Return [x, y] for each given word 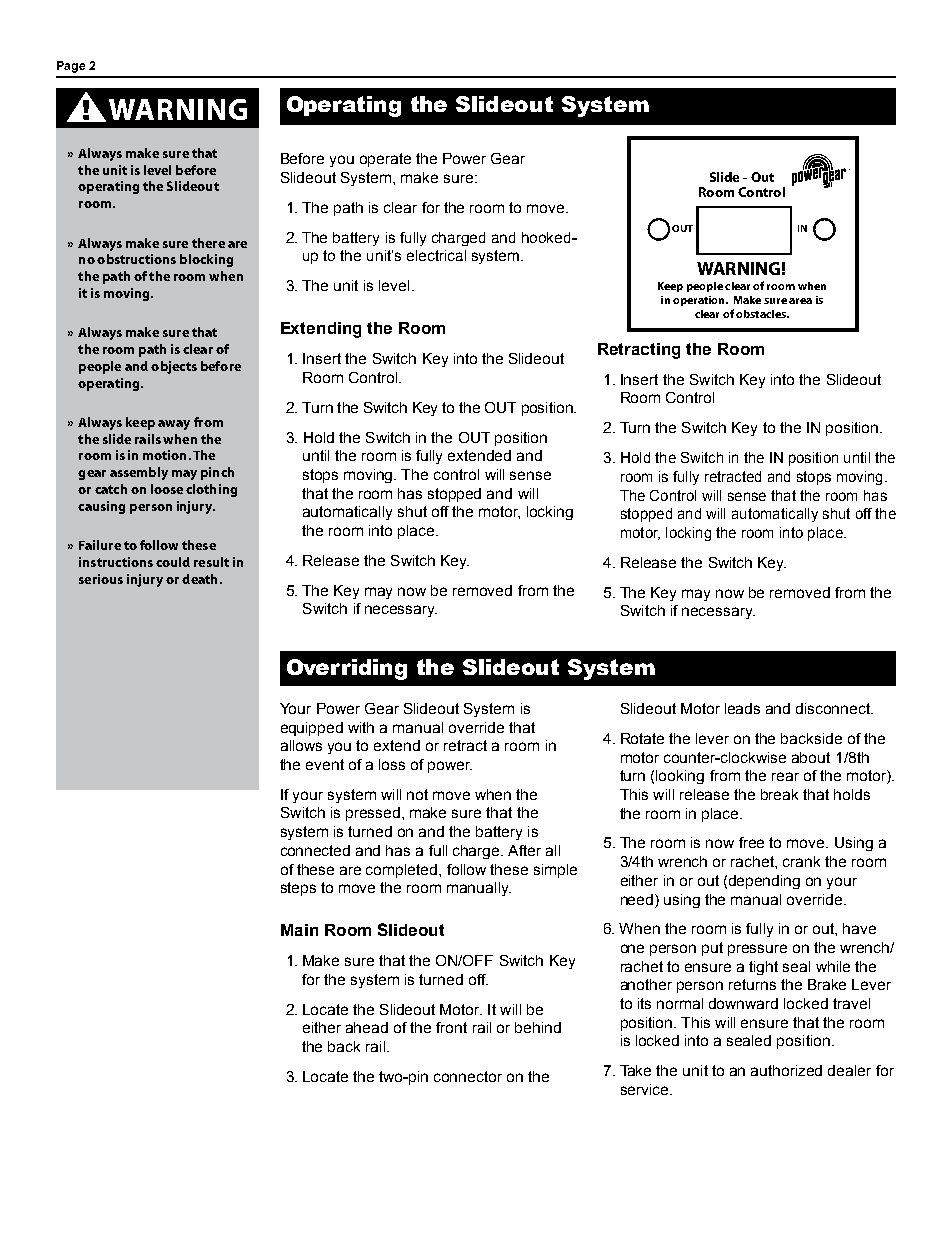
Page [71, 67]
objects [174, 367]
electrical [436, 255]
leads [742, 708]
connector [468, 1076]
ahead [367, 1027]
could [173, 562]
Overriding [347, 669]
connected [315, 850]
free [751, 842]
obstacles [762, 314]
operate [385, 160]
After [524, 850]
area [800, 301]
